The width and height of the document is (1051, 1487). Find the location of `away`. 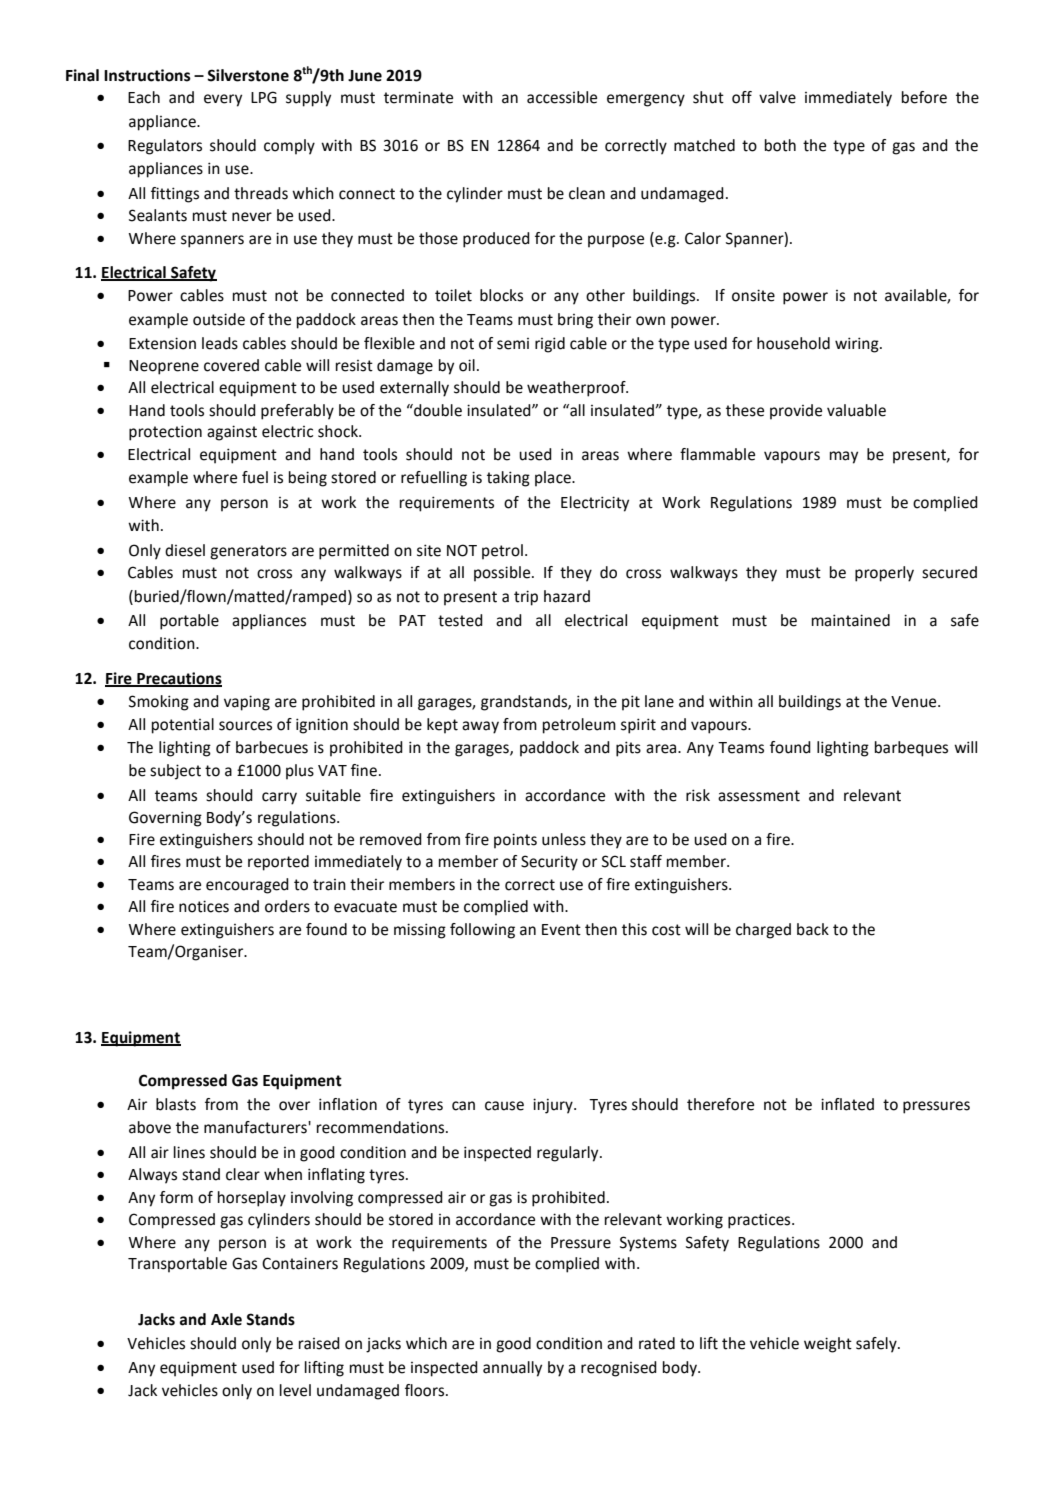

away is located at coordinates (480, 727).
